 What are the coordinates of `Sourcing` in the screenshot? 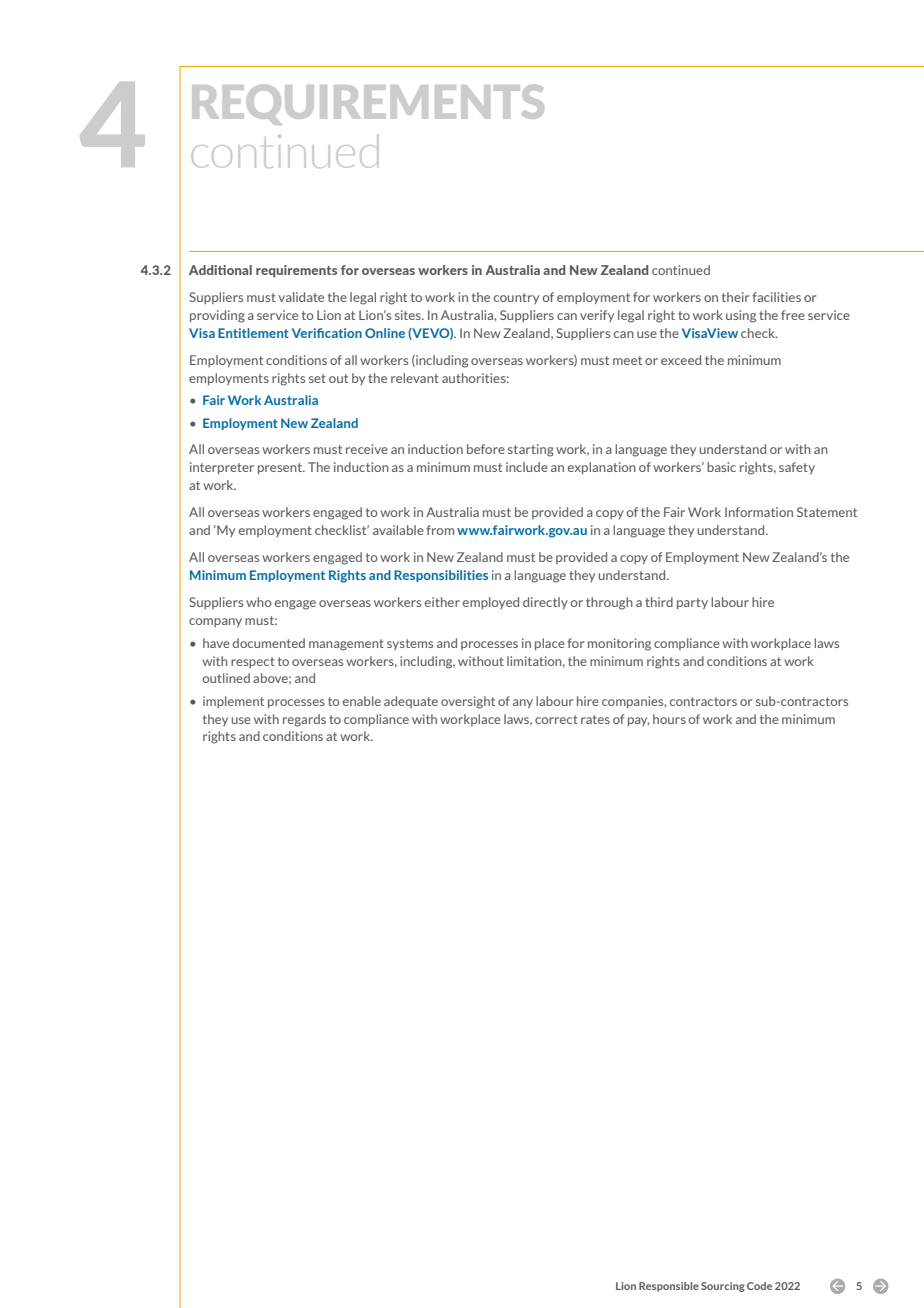 It's located at (723, 1287).
